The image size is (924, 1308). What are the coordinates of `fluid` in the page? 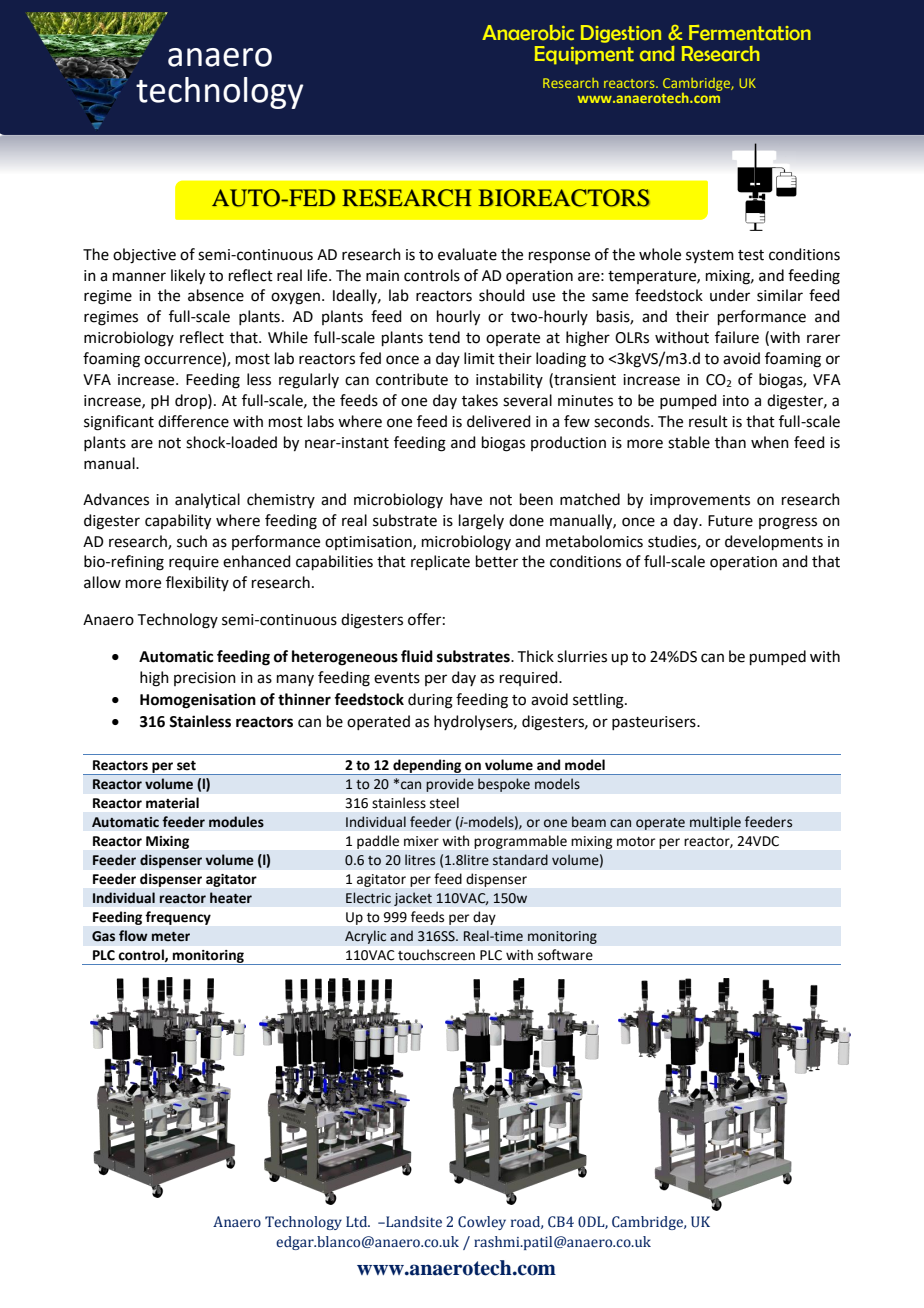 It's located at (417, 656).
